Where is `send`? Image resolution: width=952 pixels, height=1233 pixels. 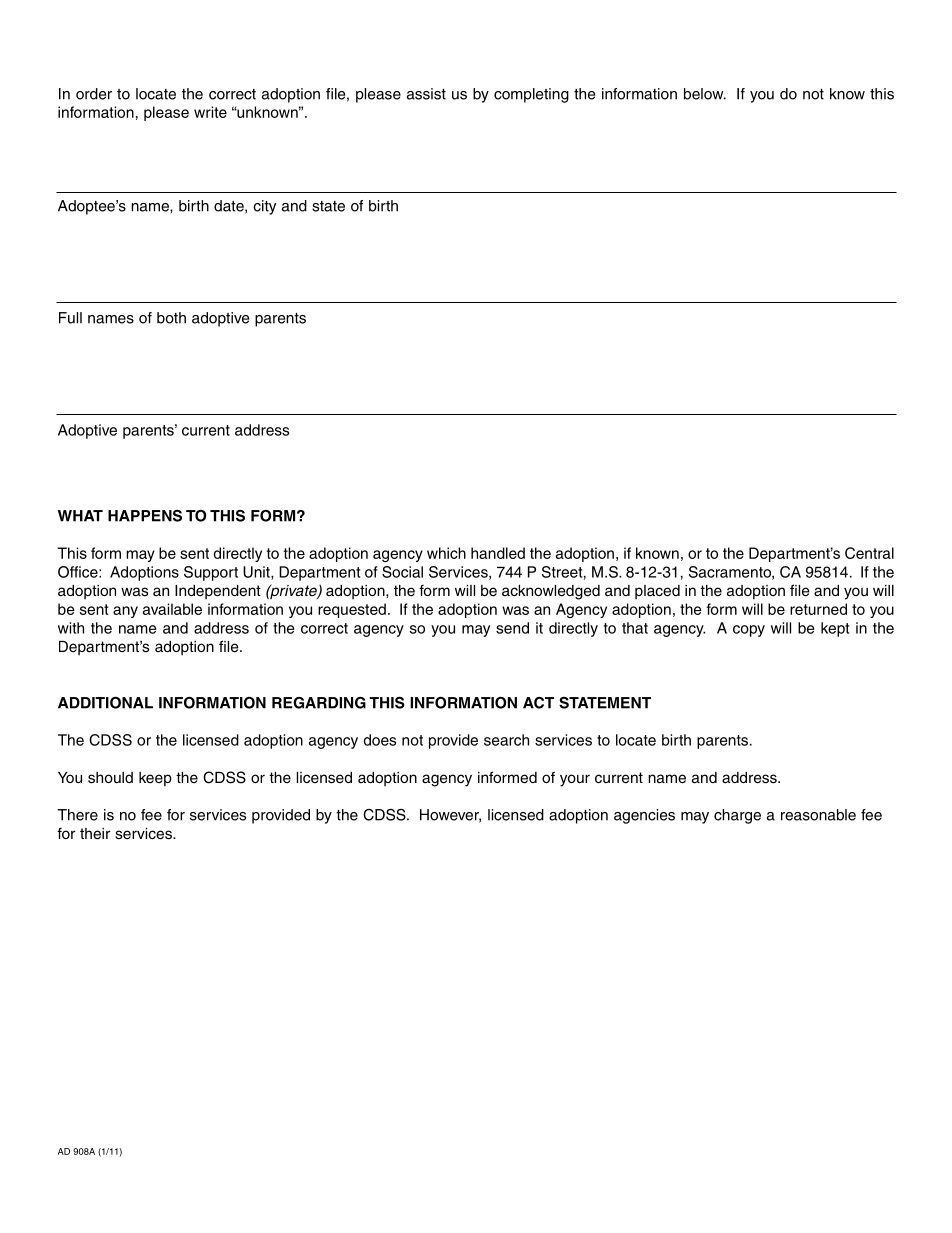
send is located at coordinates (512, 628).
